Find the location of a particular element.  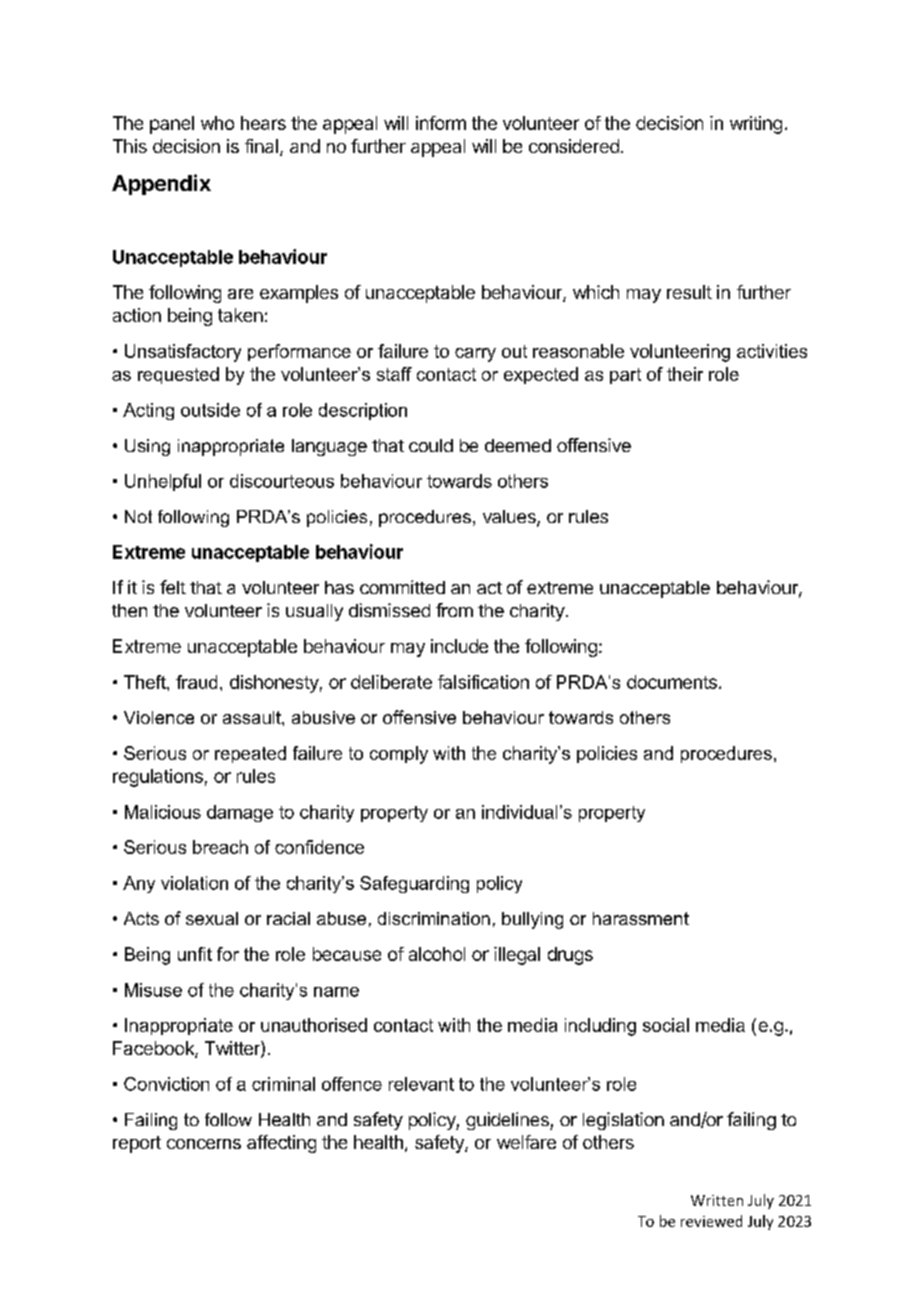

welfare is located at coordinates (526, 1142).
